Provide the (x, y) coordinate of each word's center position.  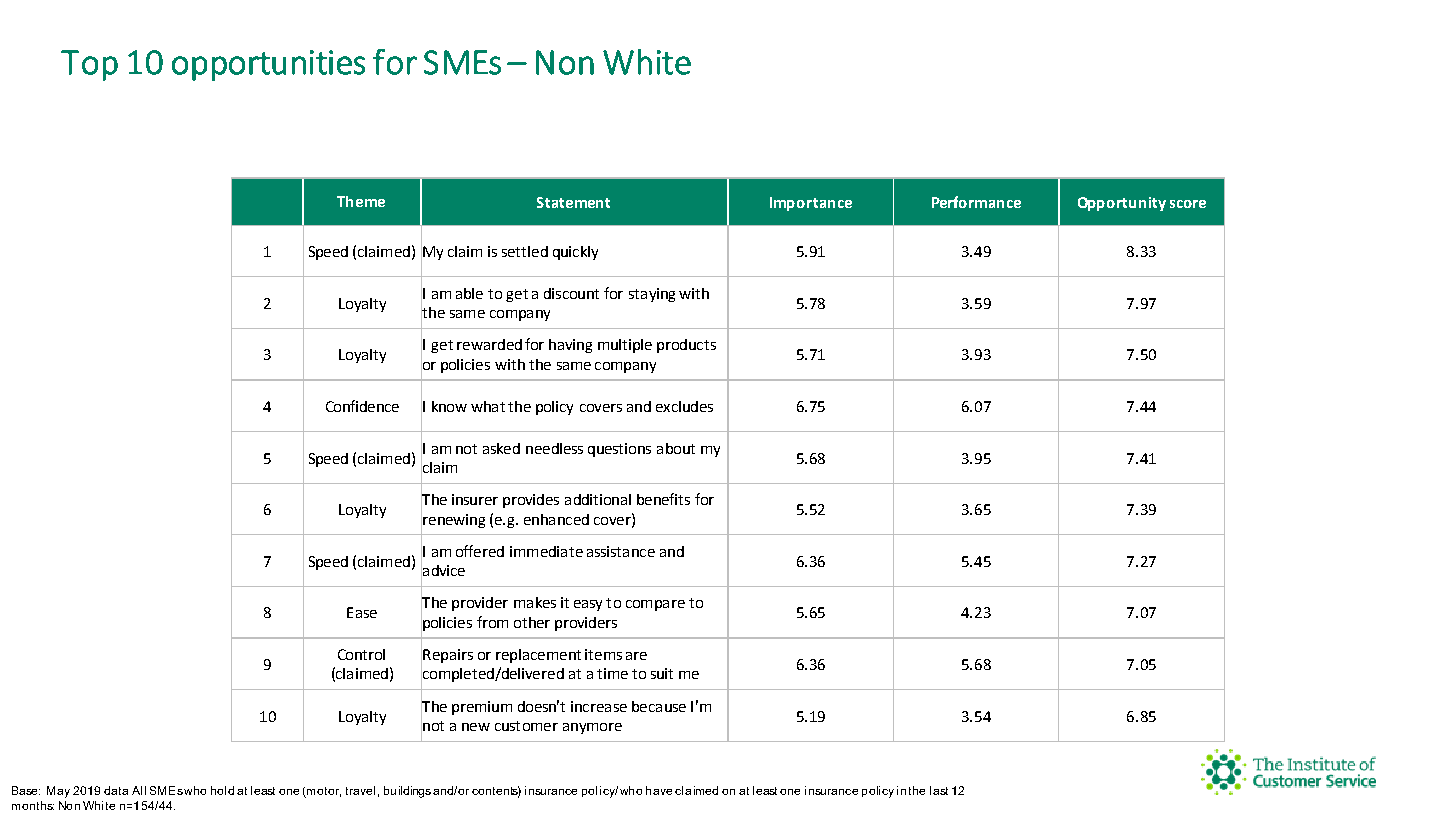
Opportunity (1122, 204)
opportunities (268, 65)
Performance (976, 202)
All (139, 790)
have (659, 790)
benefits (663, 499)
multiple (625, 346)
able (469, 293)
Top (89, 65)
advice (443, 570)
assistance (621, 551)
